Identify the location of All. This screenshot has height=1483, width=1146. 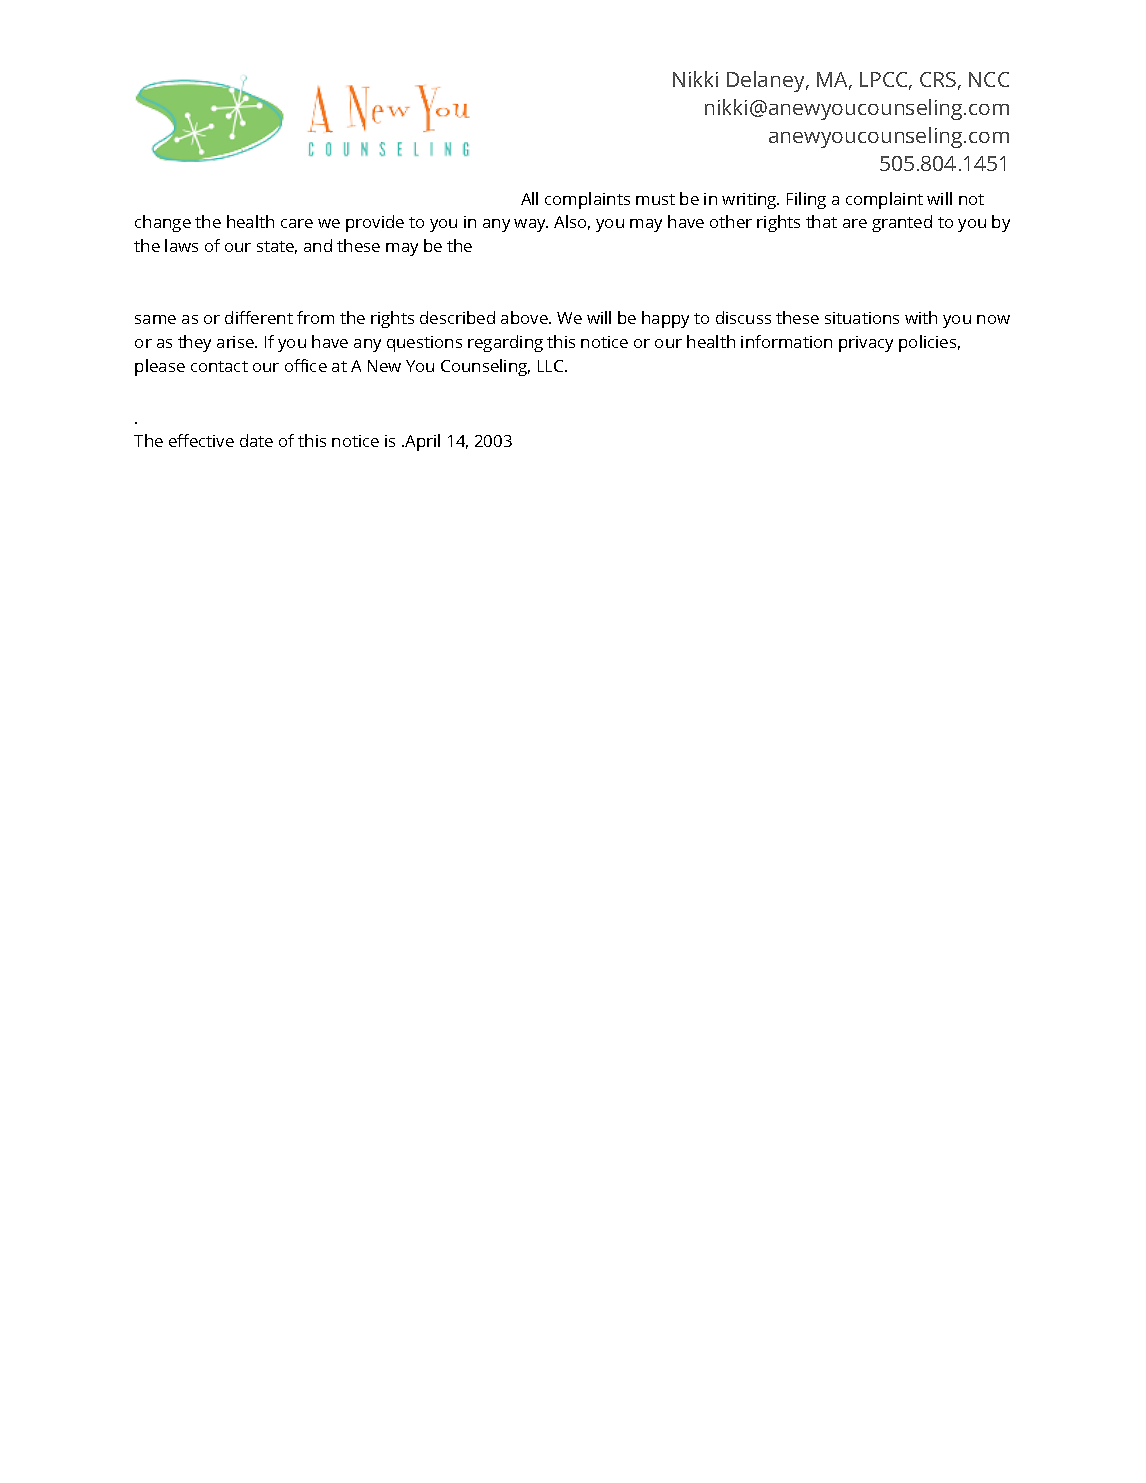
(529, 198).
